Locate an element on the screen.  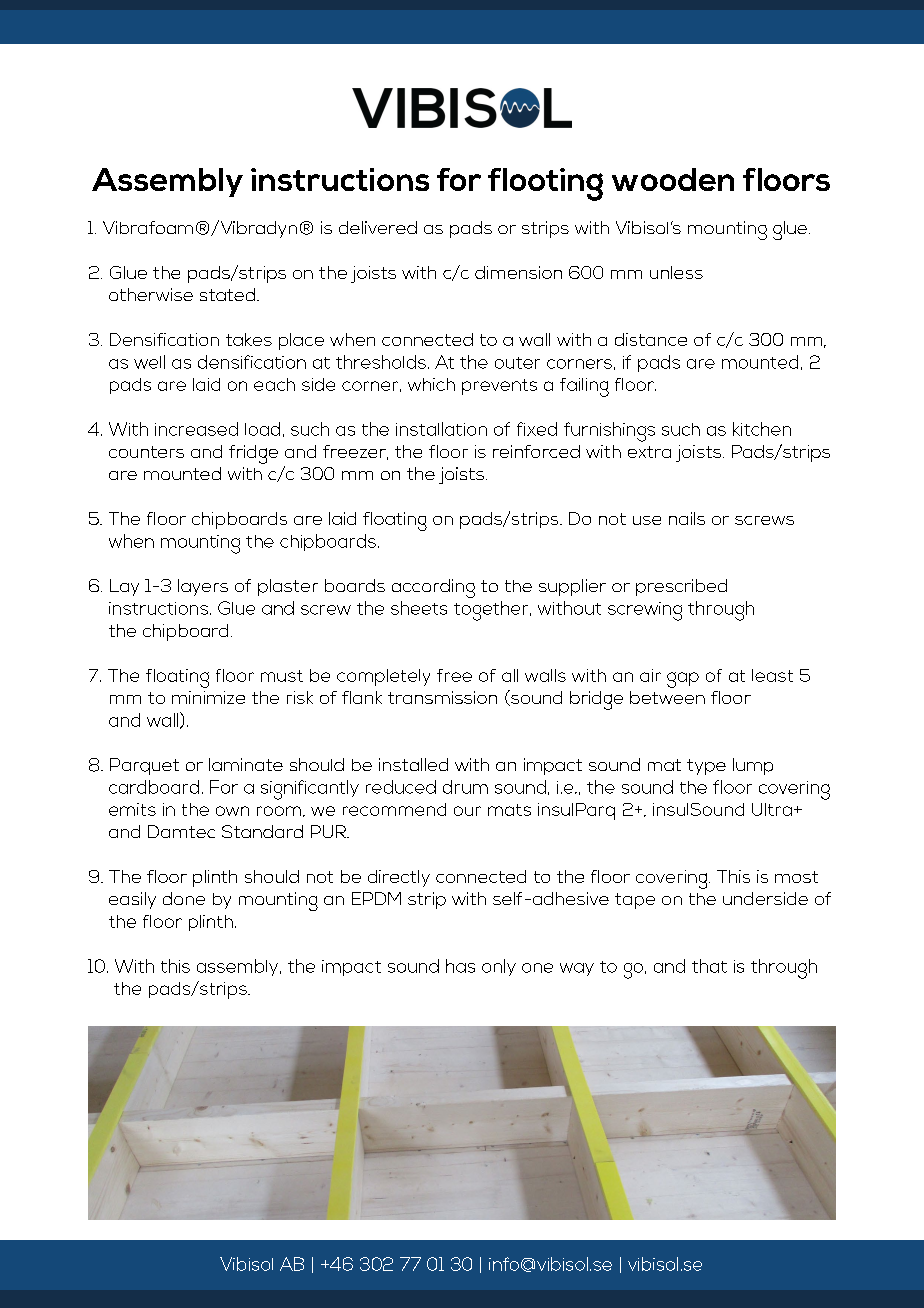
that is located at coordinates (709, 966).
